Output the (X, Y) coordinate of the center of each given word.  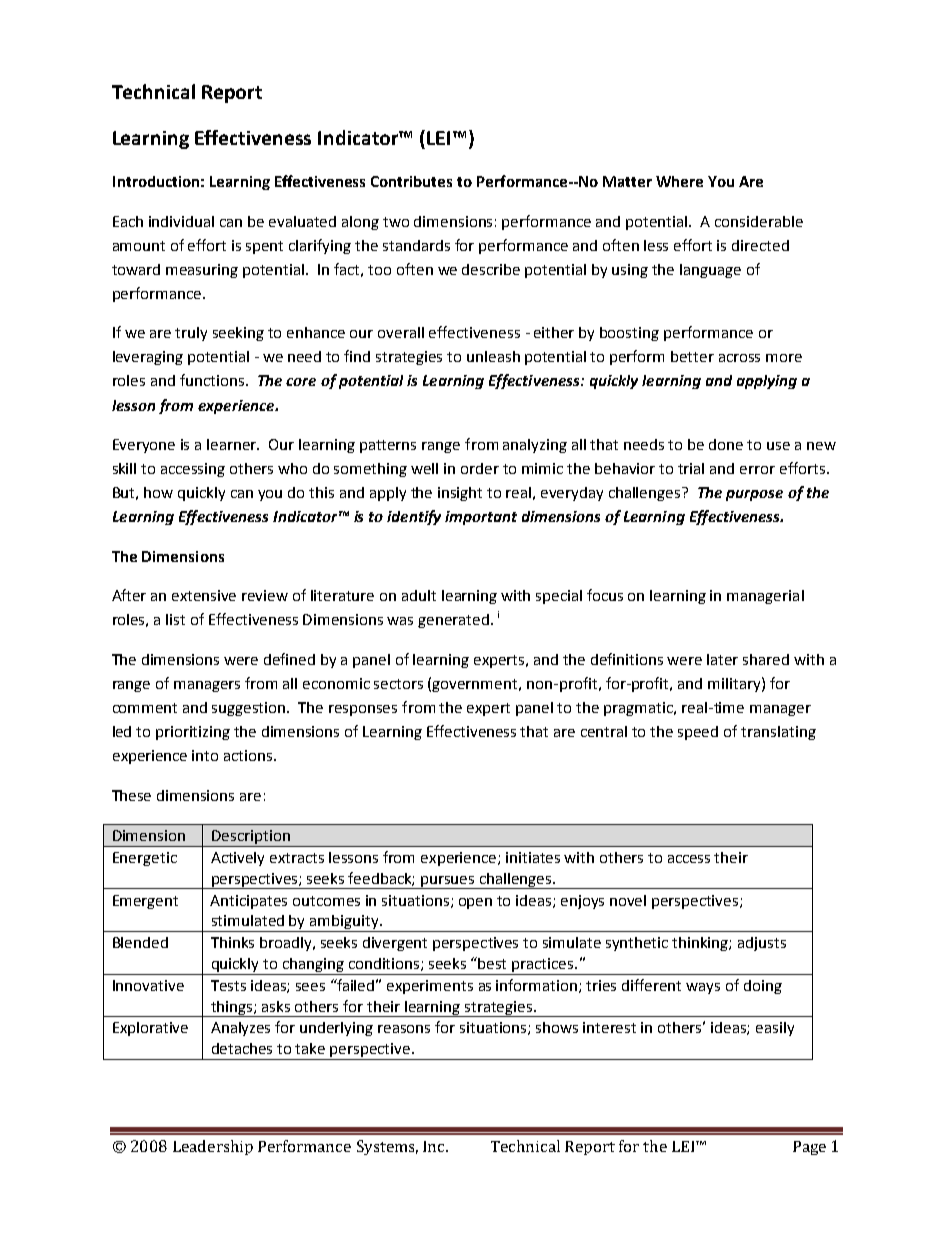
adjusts (762, 944)
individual (181, 221)
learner (233, 444)
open (475, 903)
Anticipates (248, 902)
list (175, 619)
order (480, 468)
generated (455, 621)
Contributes (411, 181)
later (722, 659)
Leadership (213, 1147)
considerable (759, 221)
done (726, 444)
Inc (435, 1146)
